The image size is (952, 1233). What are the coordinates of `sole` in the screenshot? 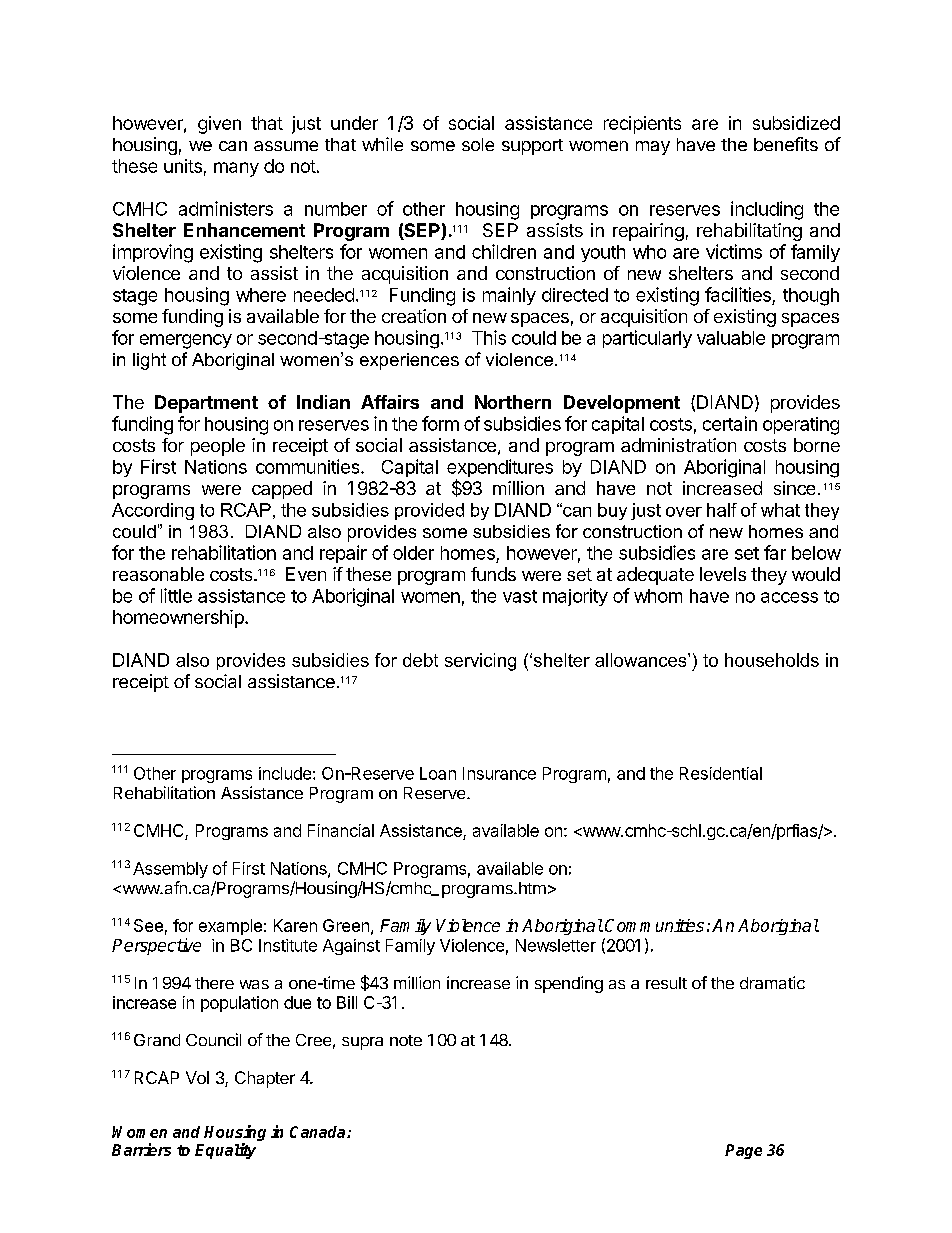 It's located at (478, 144).
